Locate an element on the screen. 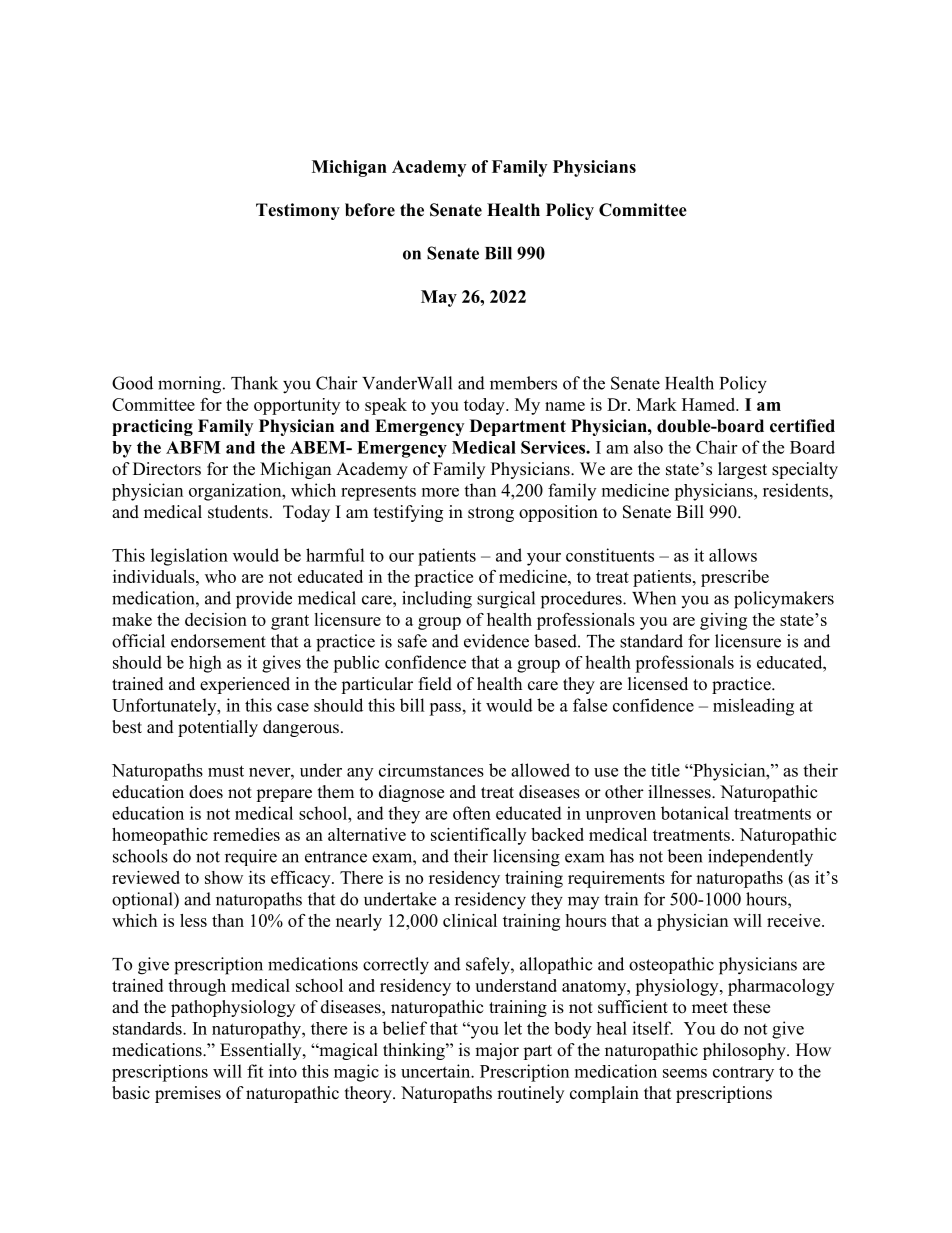  Hamed is located at coordinates (710, 404).
